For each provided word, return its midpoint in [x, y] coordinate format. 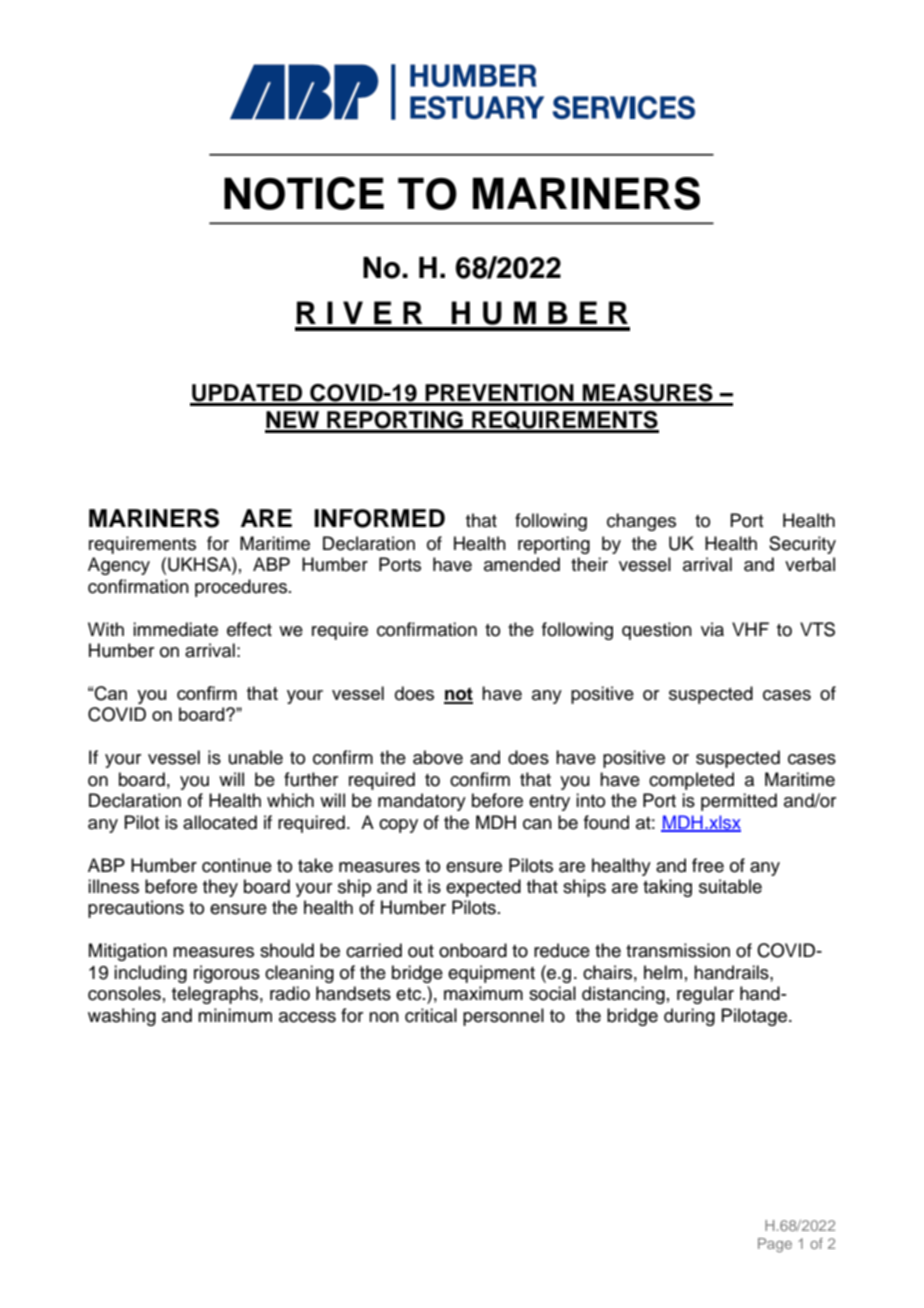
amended [522, 564]
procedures [241, 588]
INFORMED [379, 518]
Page [775, 1245]
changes [641, 522]
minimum [235, 1015]
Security [802, 545]
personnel [503, 1017]
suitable [730, 886]
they [220, 888]
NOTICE [304, 193]
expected [483, 888]
